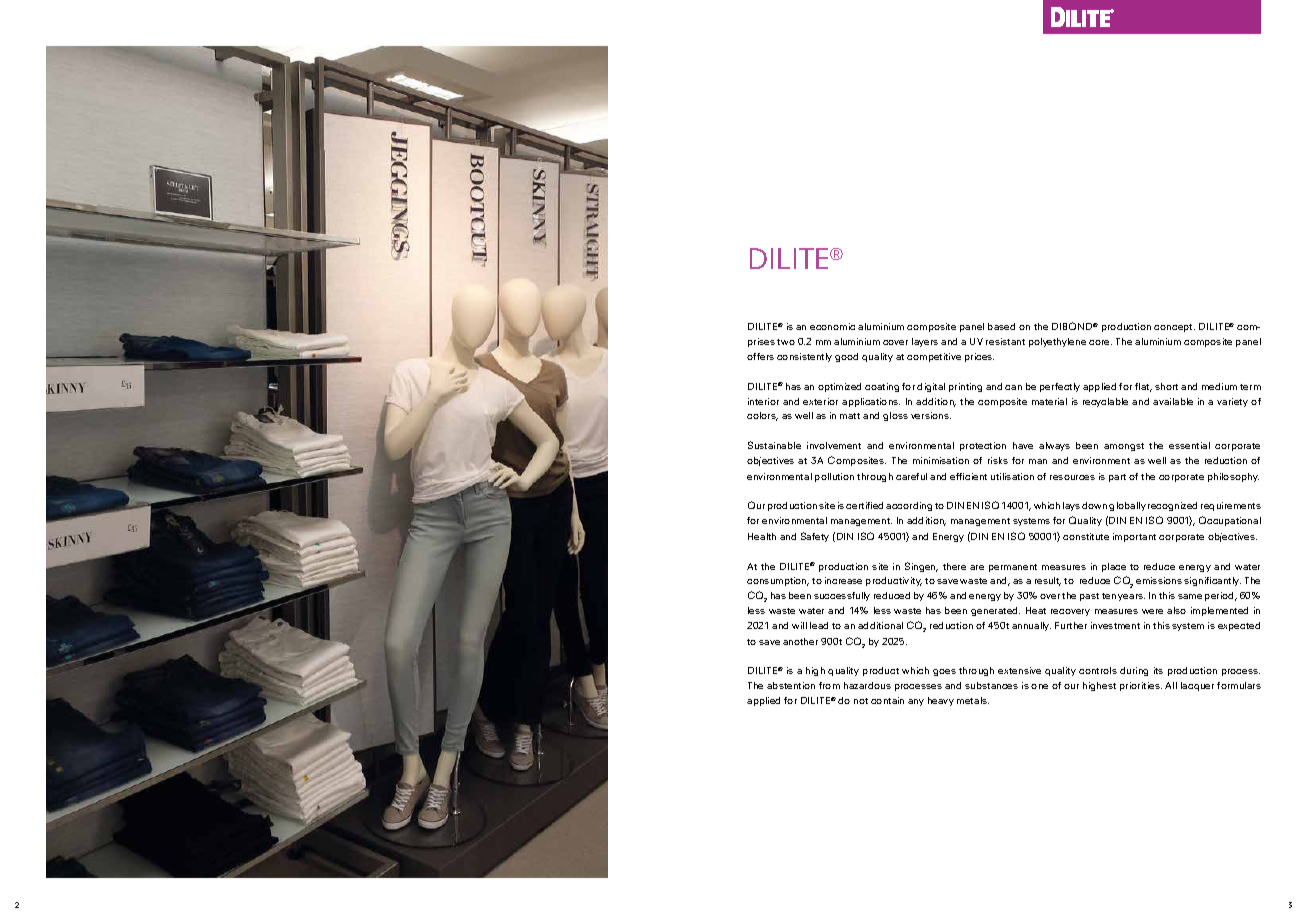 The width and height of the page is (1308, 924). Describe the element at coordinates (832, 326) in the page. I see `economic` at that location.
